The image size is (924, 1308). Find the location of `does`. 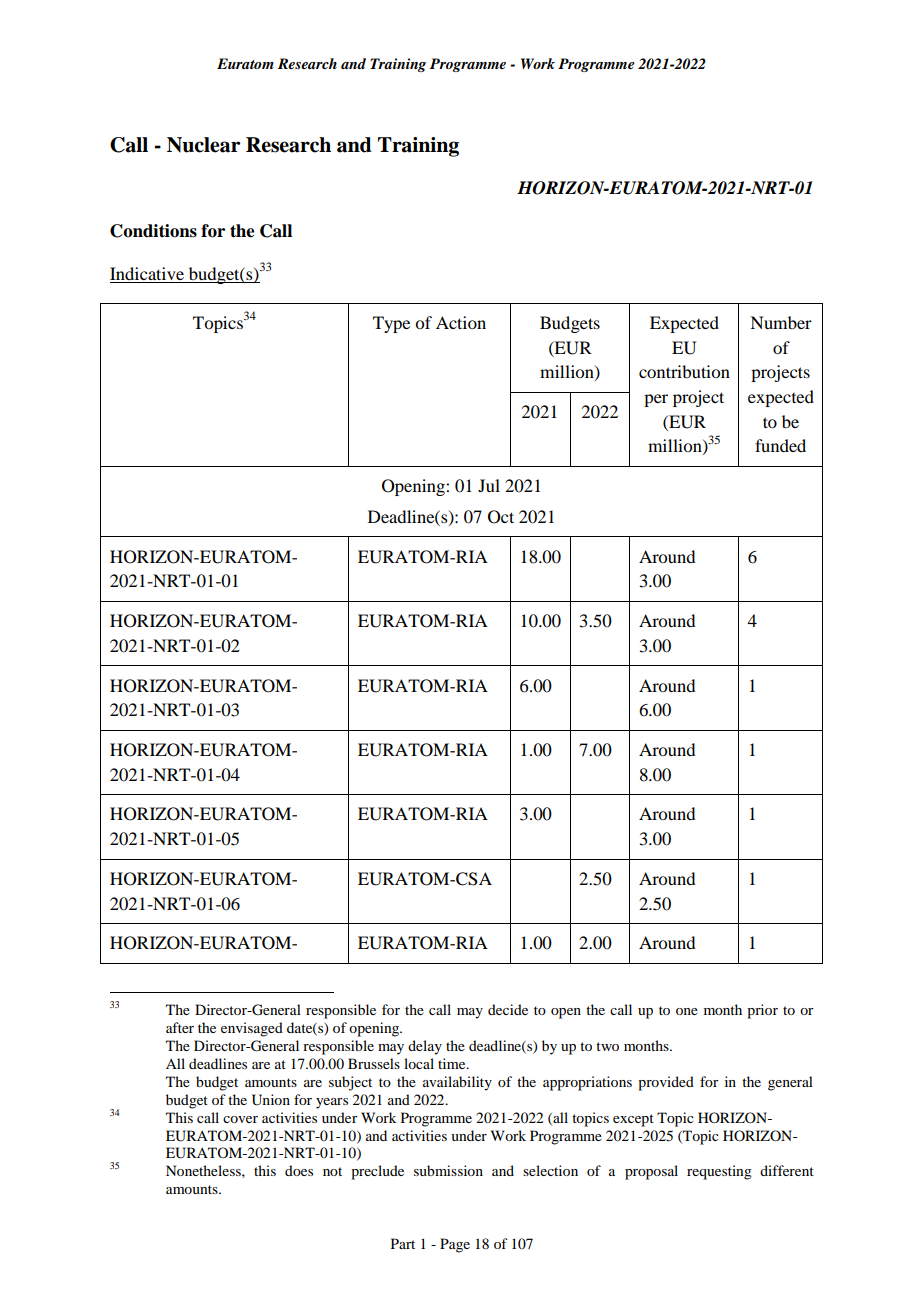

does is located at coordinates (299, 1170).
